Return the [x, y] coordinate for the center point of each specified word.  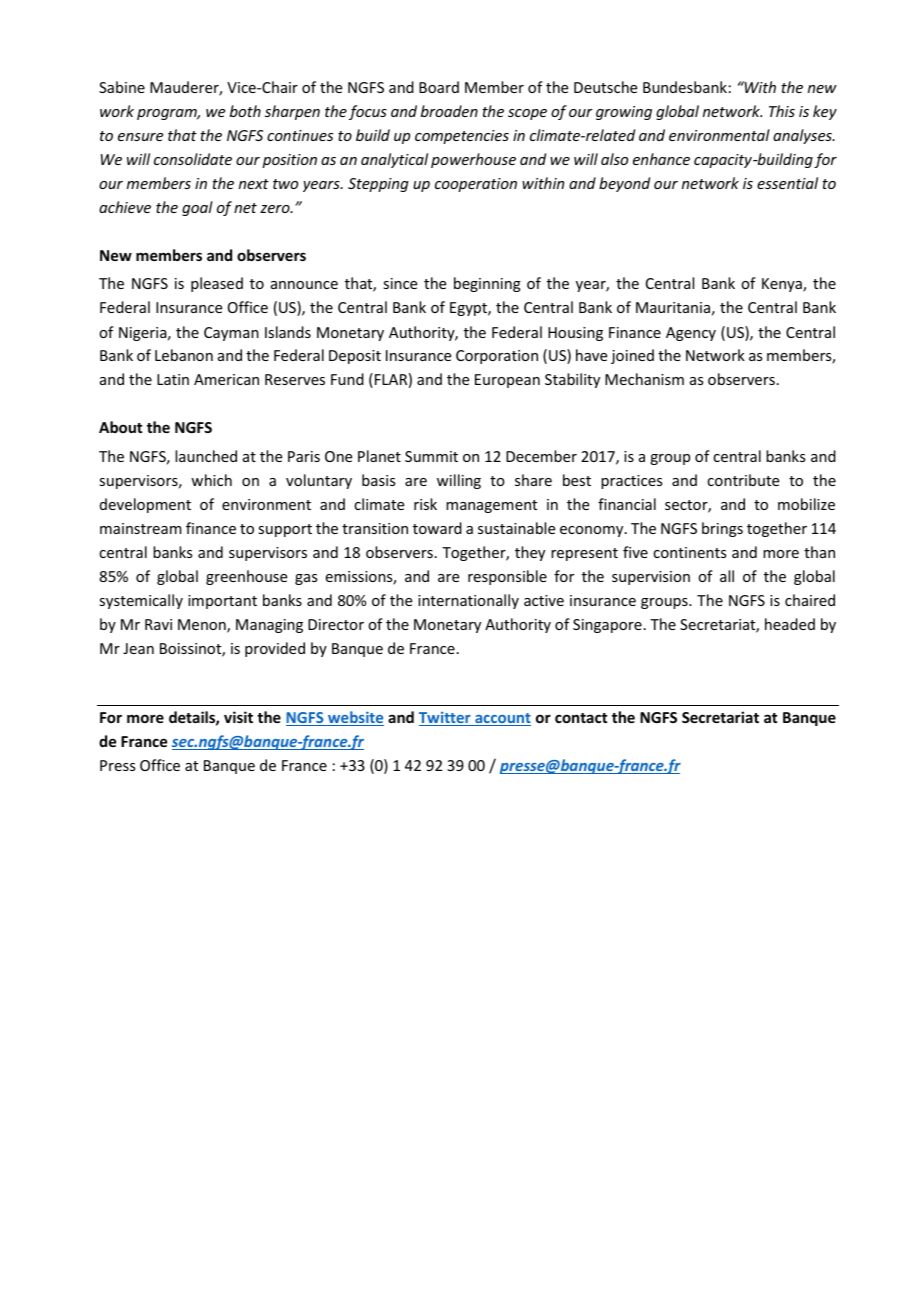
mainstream [141, 528]
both [245, 111]
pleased [217, 284]
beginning [487, 284]
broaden [449, 111]
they [530, 553]
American [226, 379]
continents [689, 552]
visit [238, 717]
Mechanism [644, 379]
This [782, 111]
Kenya [783, 285]
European [507, 381]
